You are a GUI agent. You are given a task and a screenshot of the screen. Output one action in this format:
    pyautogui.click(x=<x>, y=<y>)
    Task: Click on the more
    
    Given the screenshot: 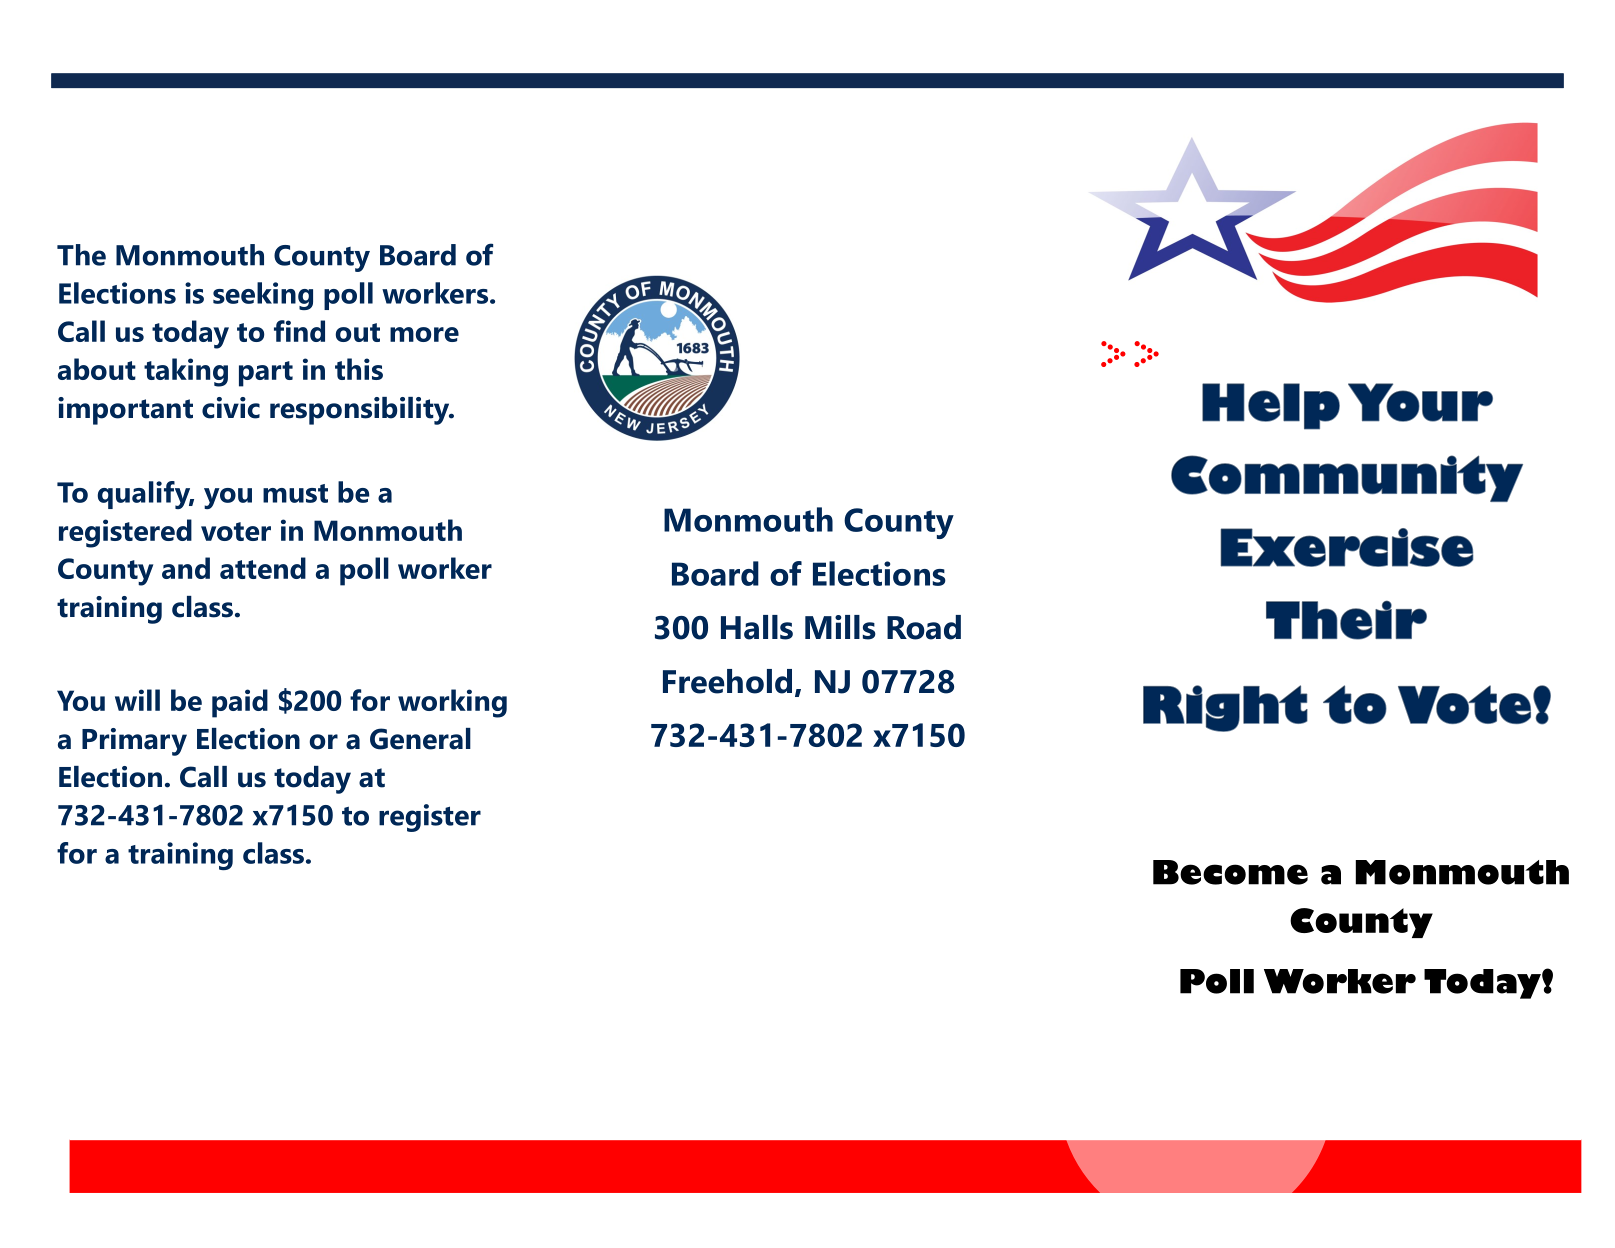 What is the action you would take?
    pyautogui.click(x=424, y=334)
